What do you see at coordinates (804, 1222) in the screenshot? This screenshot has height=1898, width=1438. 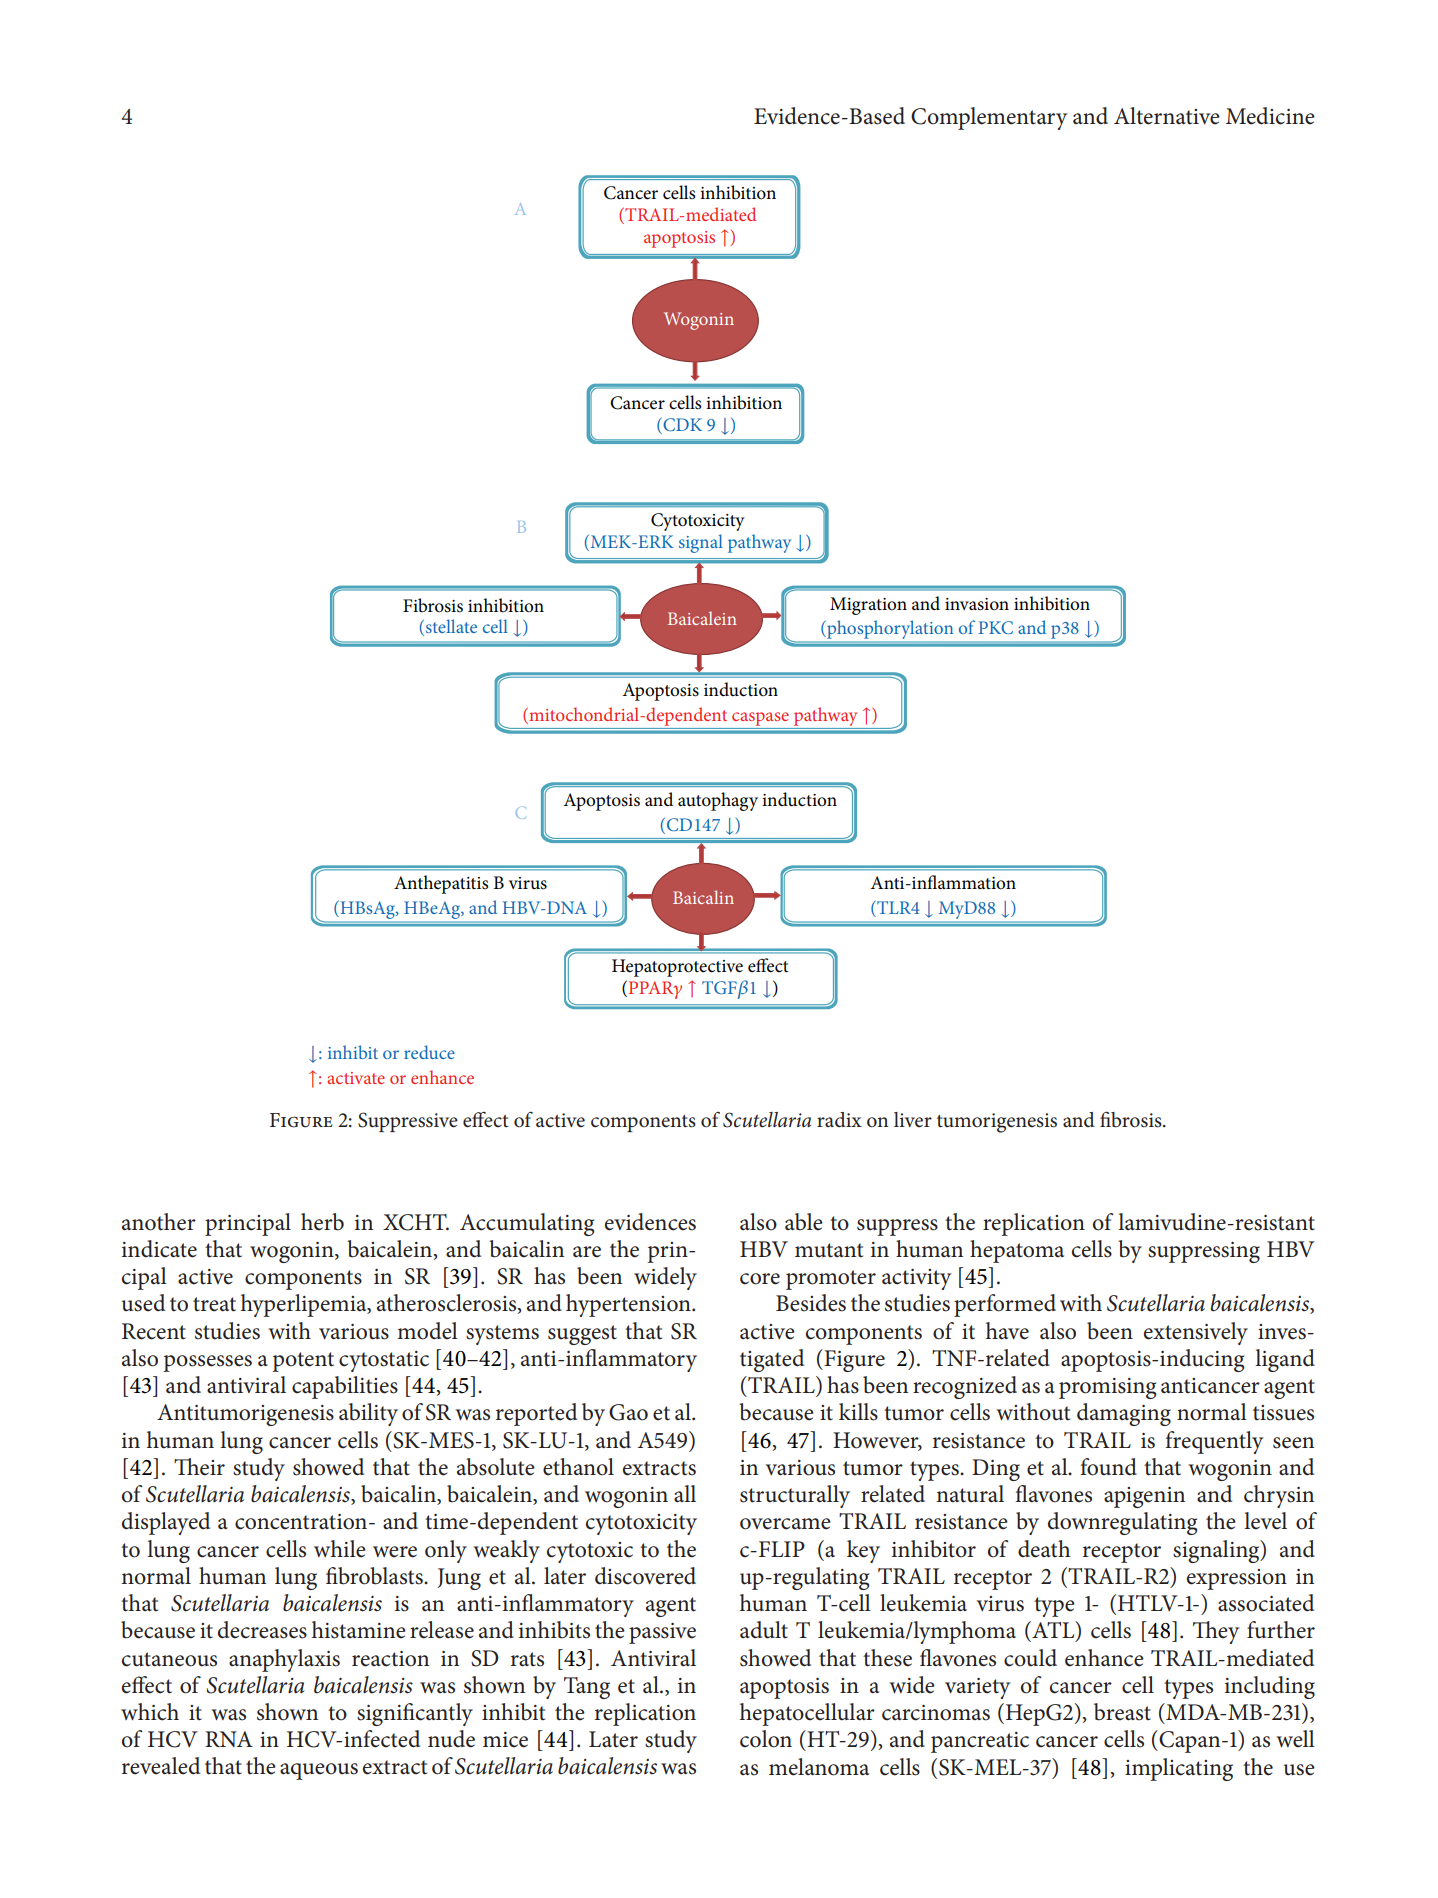 I see `able` at bounding box center [804, 1222].
